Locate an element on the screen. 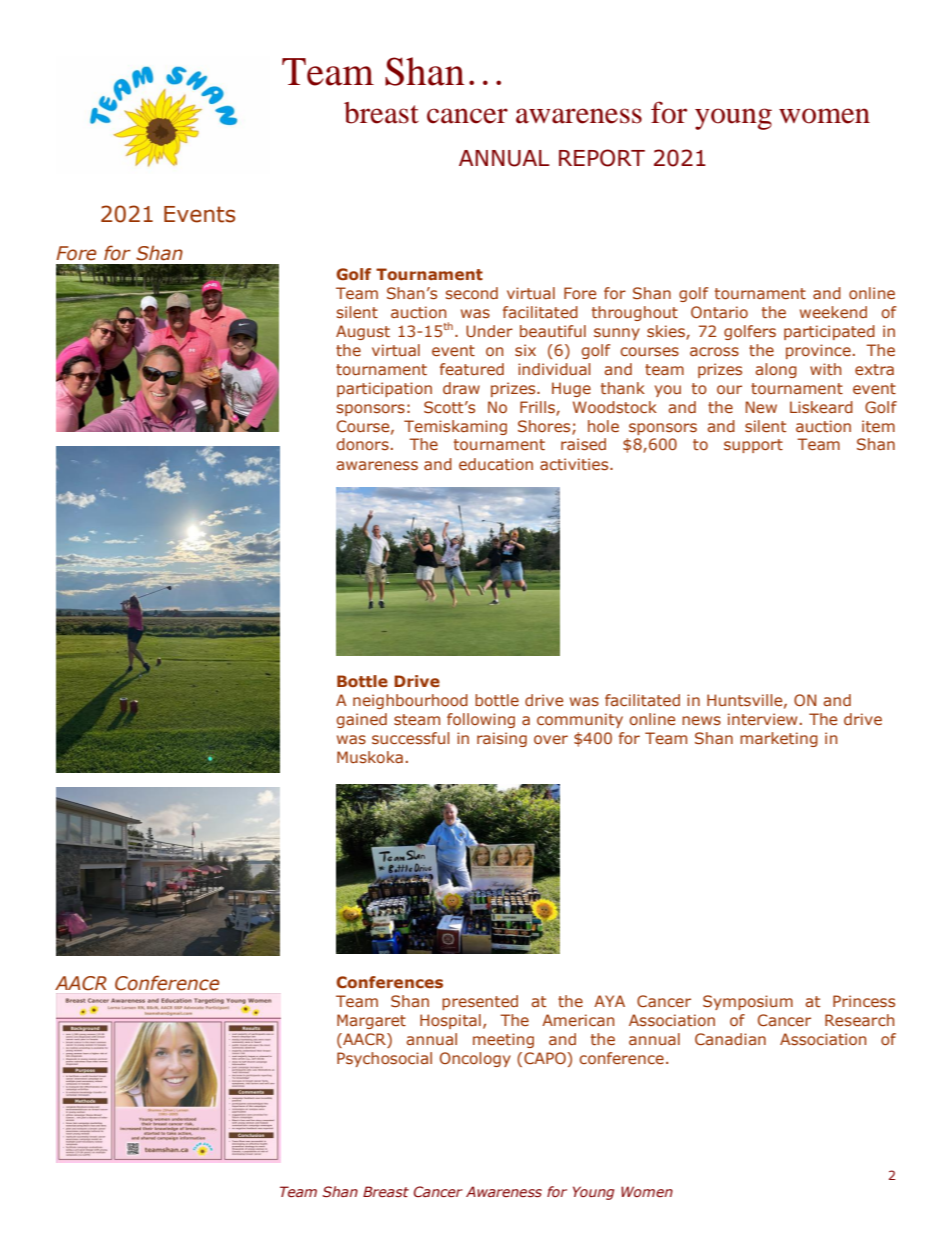 This screenshot has width=952, height=1233. marketing is located at coordinates (779, 739).
